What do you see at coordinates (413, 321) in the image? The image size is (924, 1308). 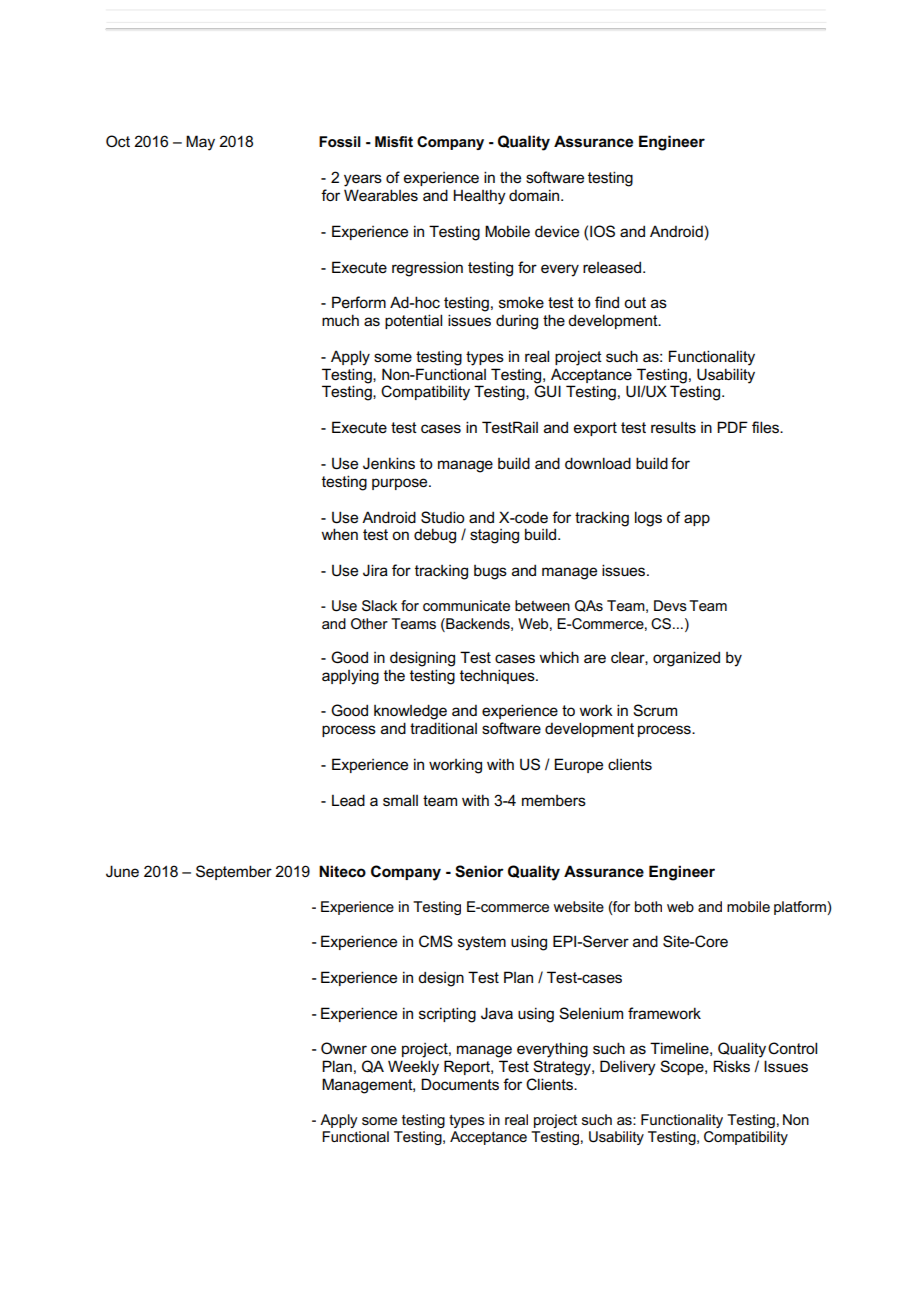 I see `potential` at bounding box center [413, 321].
